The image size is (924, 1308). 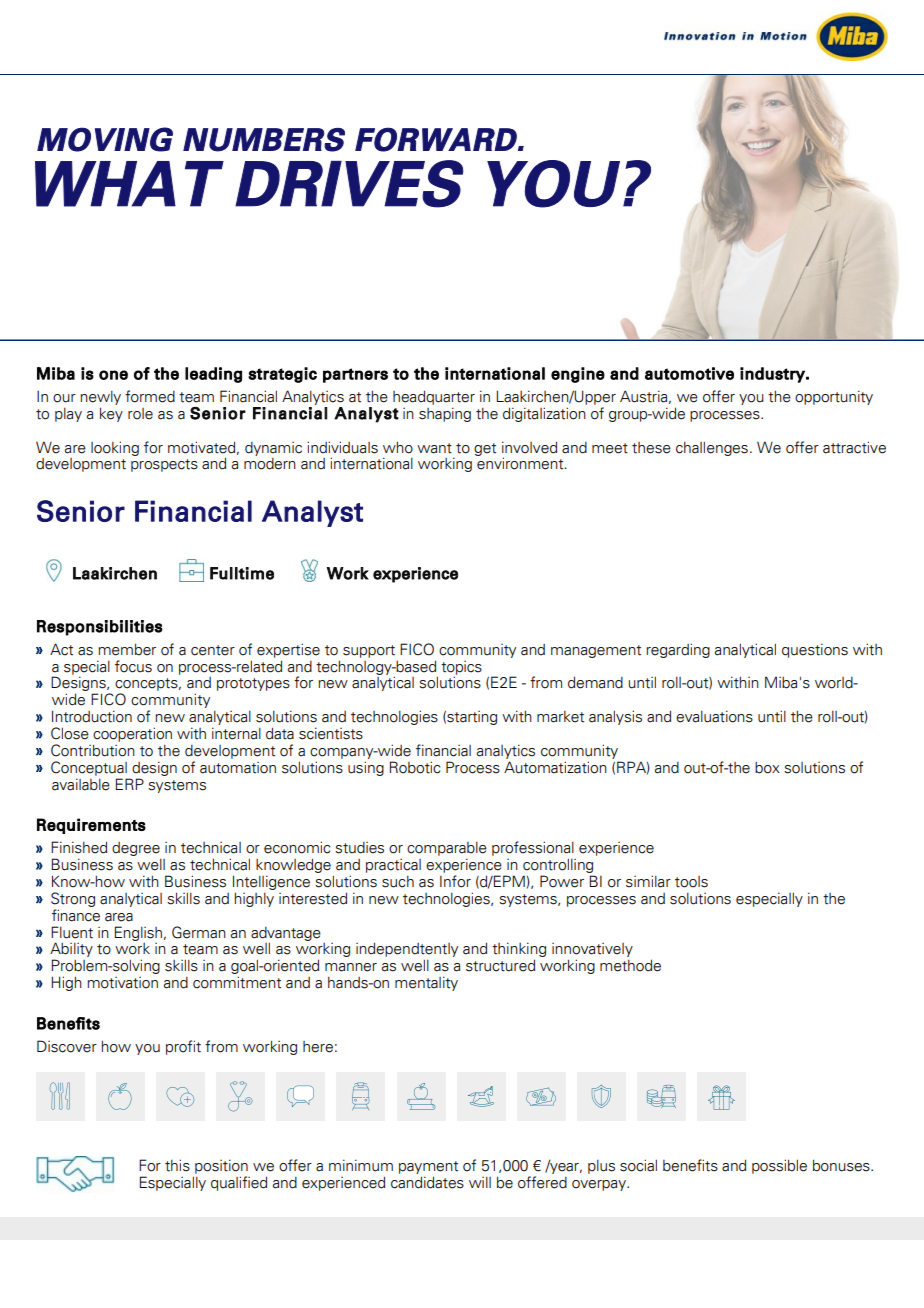 What do you see at coordinates (428, 1167) in the screenshot?
I see `payment` at bounding box center [428, 1167].
